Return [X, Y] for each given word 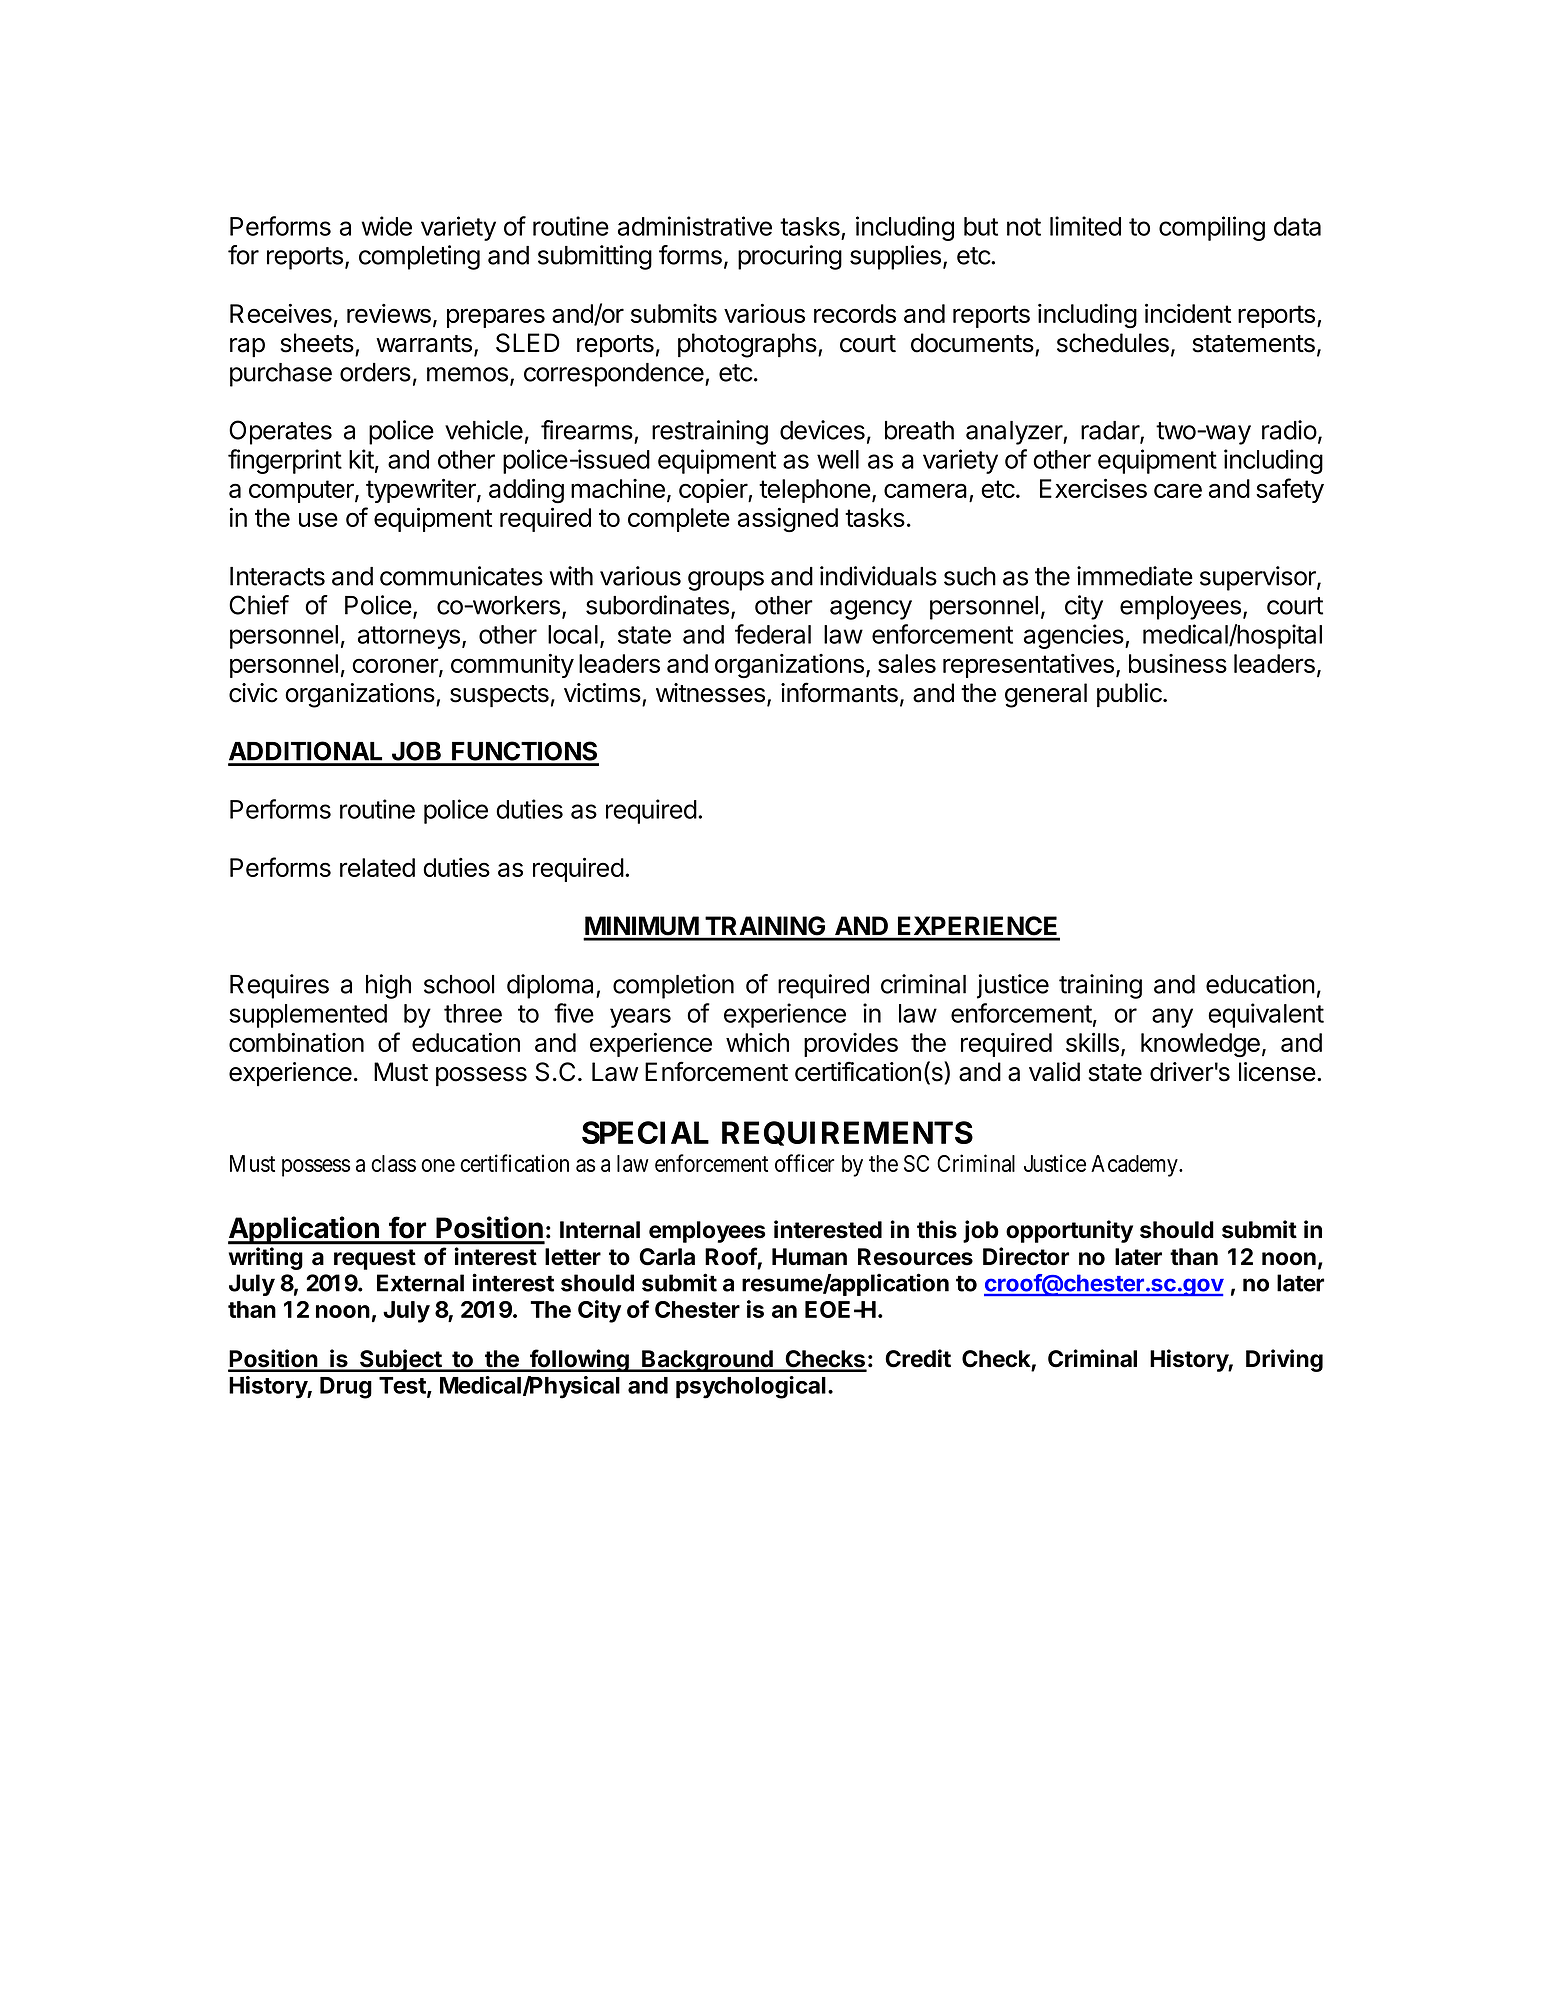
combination [296, 1042]
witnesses [710, 693]
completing [419, 257]
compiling [1212, 228]
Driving [1284, 1360]
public [1130, 695]
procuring [790, 257]
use [318, 519]
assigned [788, 520]
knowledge [1200, 1045]
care [1178, 490]
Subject [401, 1360]
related [377, 867]
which [757, 1042]
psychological [751, 1387]
